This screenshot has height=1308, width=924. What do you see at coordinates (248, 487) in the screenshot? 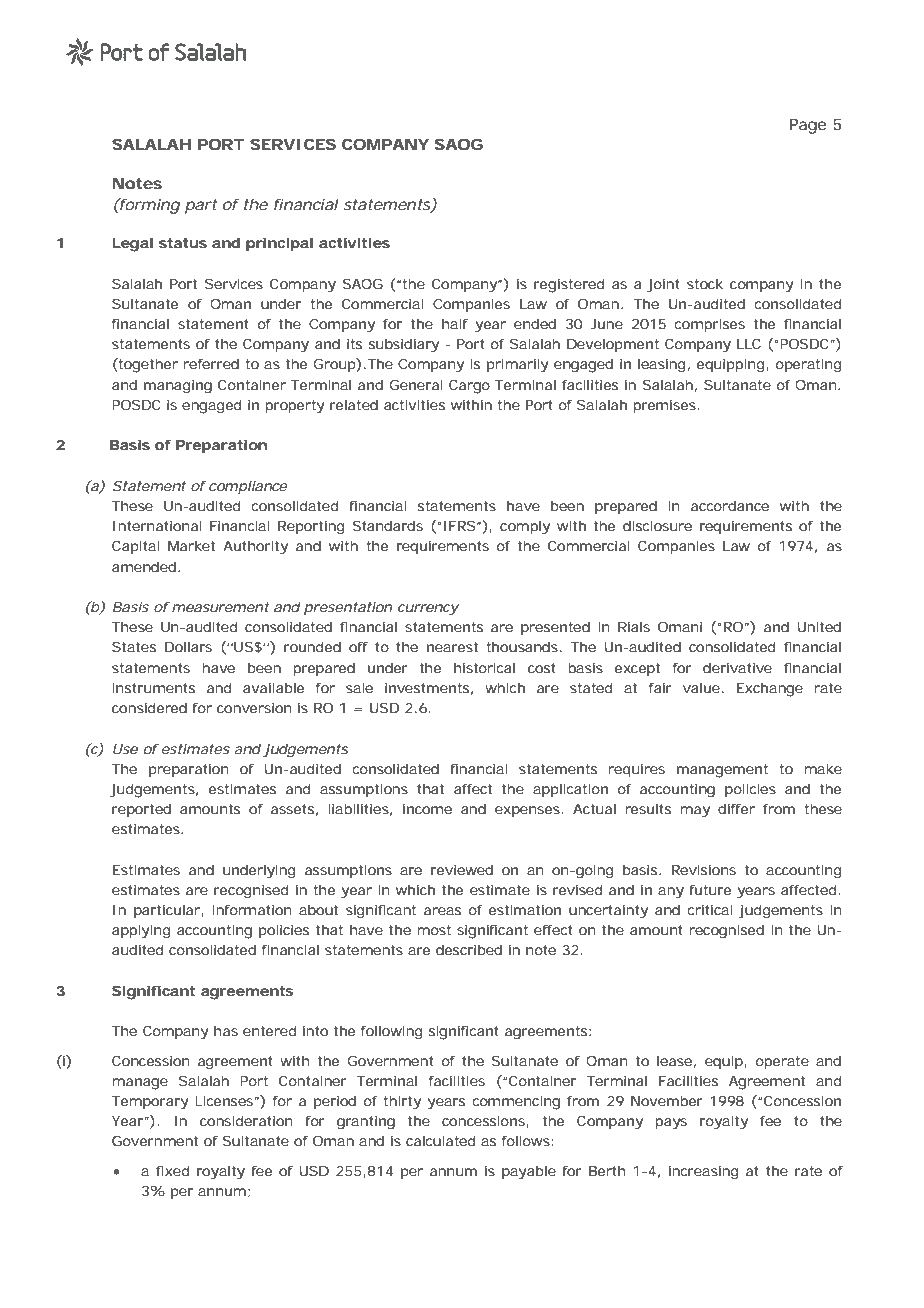
I see `compliance` at bounding box center [248, 487].
